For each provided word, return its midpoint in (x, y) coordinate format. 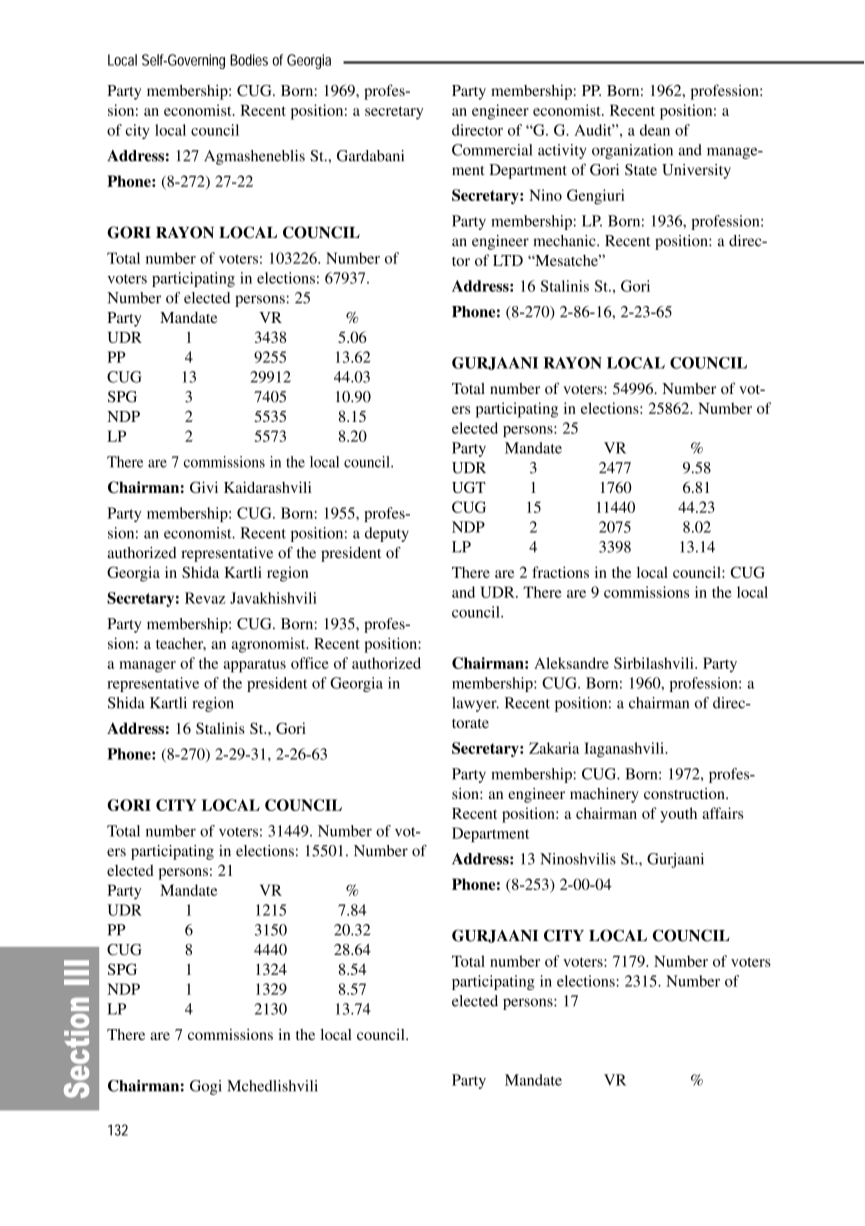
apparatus (255, 666)
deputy (387, 534)
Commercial (492, 150)
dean (655, 130)
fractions (560, 572)
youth (678, 815)
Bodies (249, 60)
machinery (604, 795)
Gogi (206, 1087)
